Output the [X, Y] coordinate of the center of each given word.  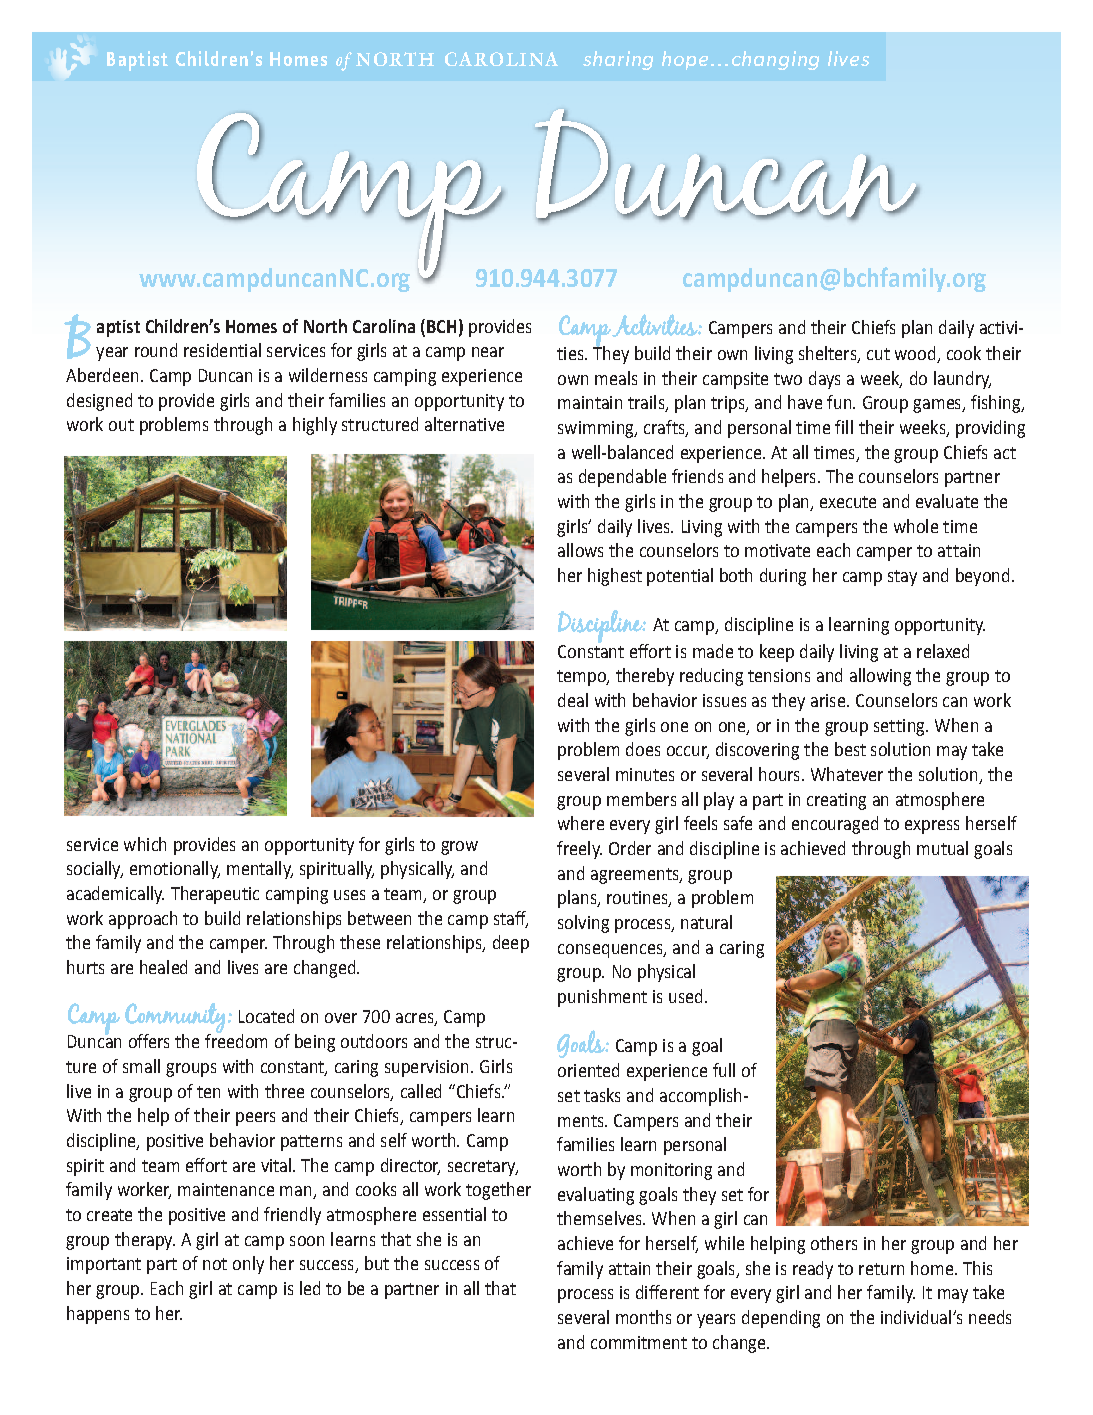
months [643, 1317]
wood [916, 354]
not [215, 1264]
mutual [942, 848]
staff [511, 919]
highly [315, 426]
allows [580, 550]
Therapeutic [215, 895]
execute [848, 502]
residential [222, 350]
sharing [618, 60]
